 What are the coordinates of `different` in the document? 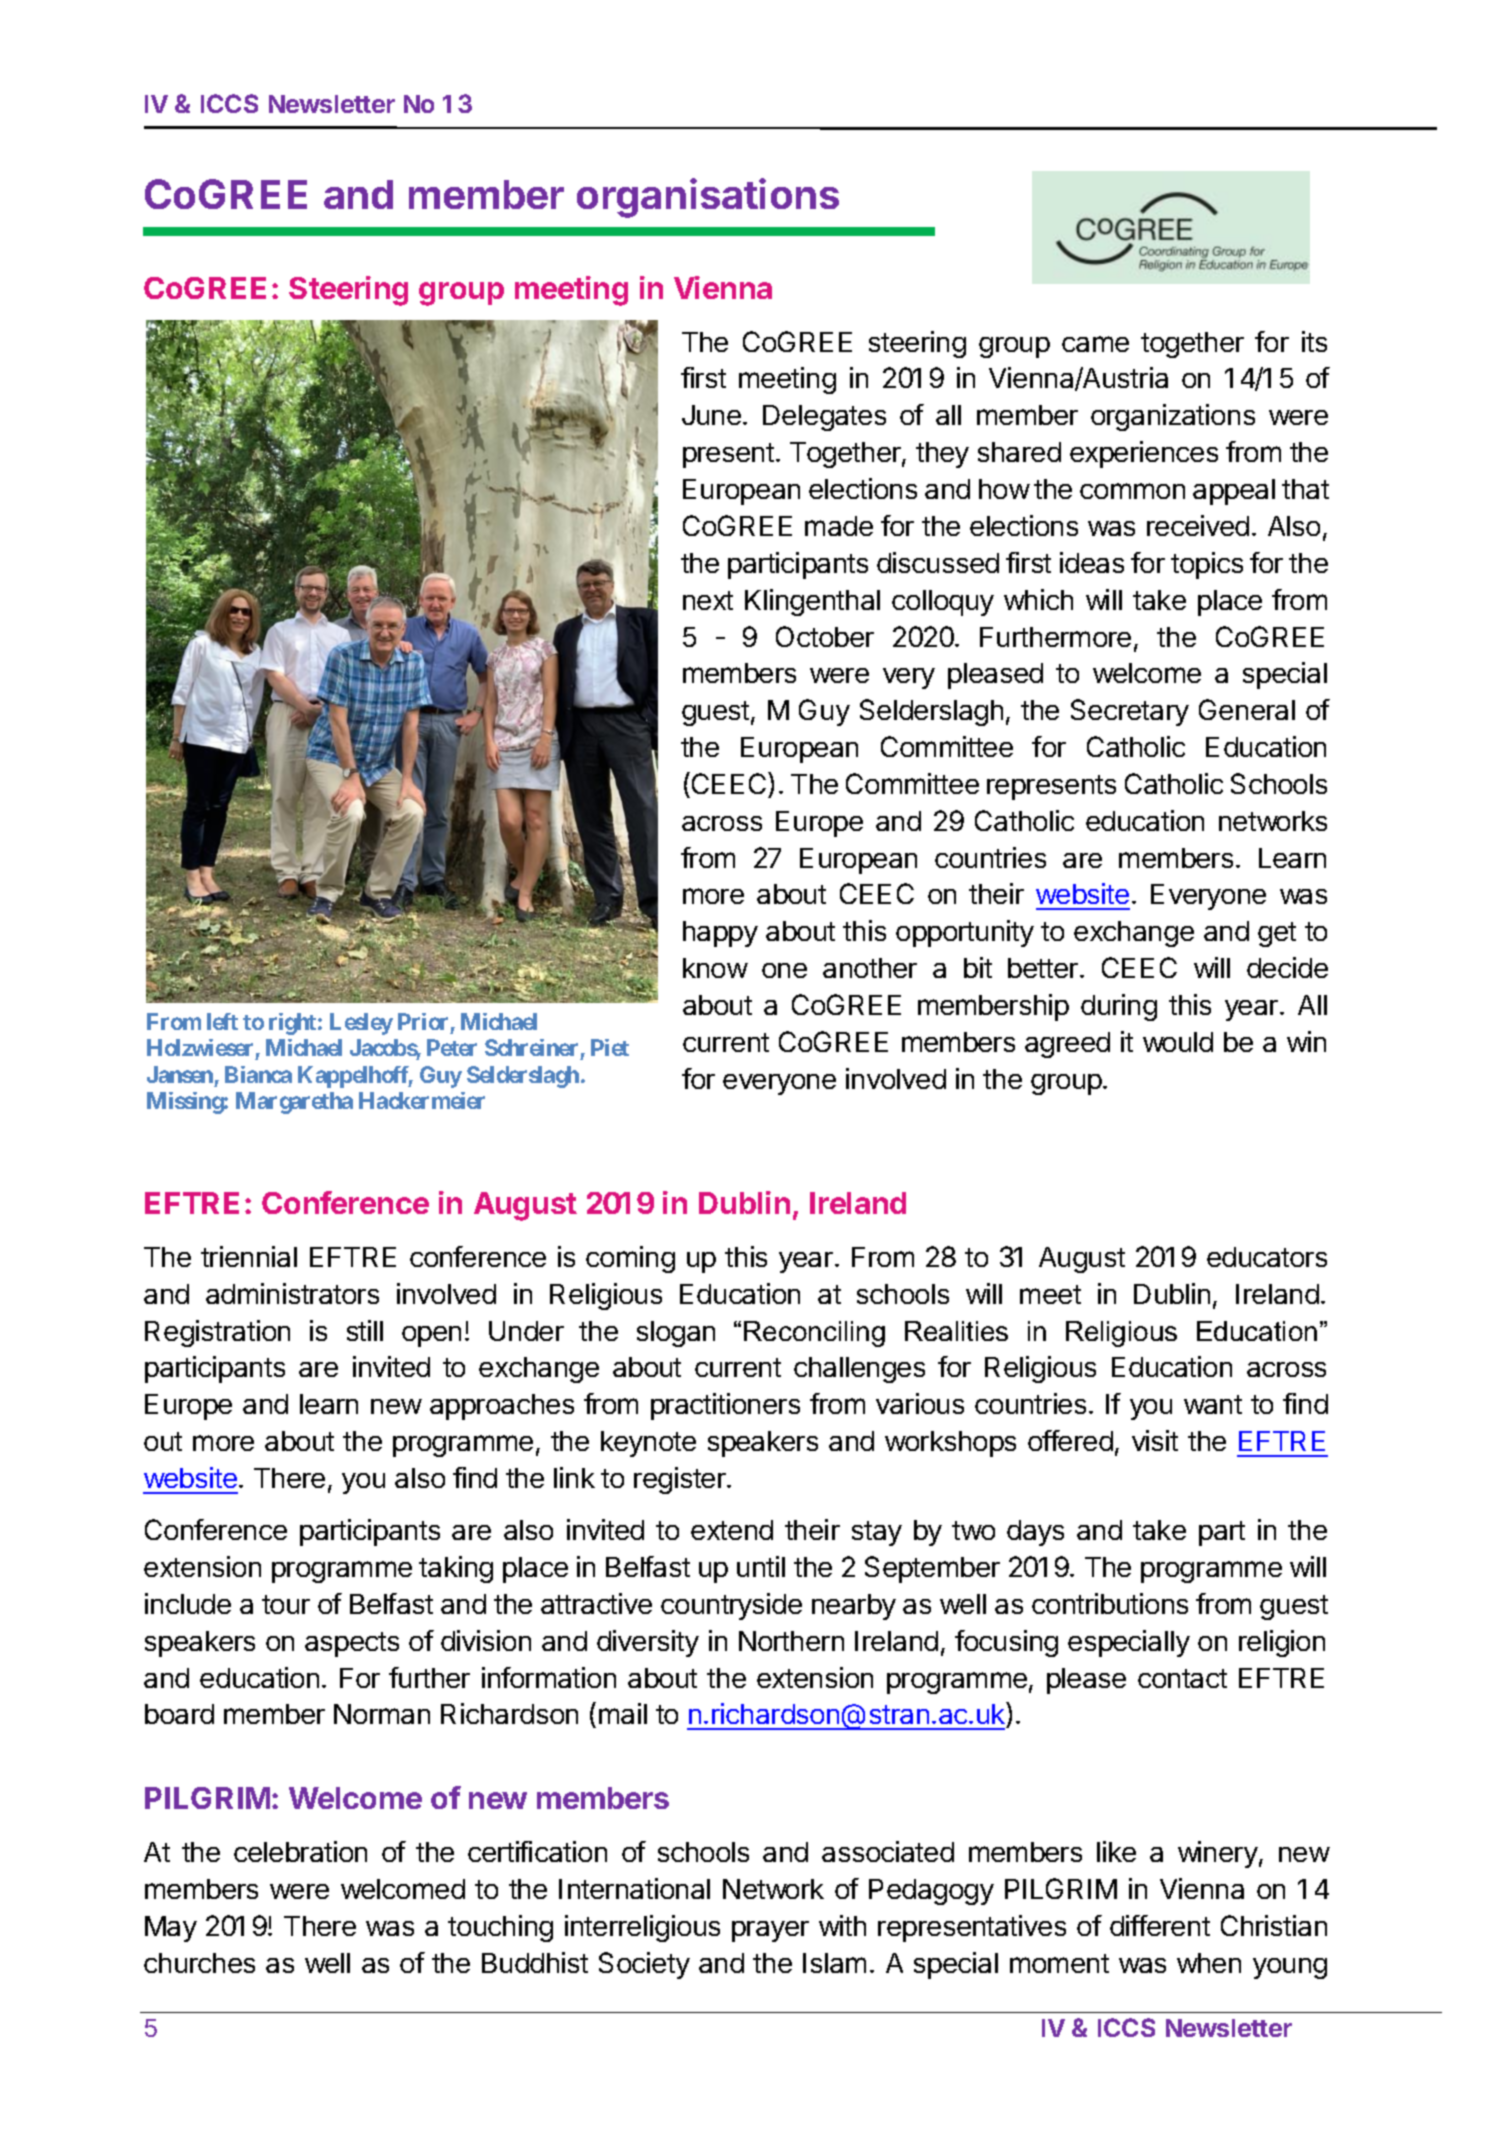 It's located at (1160, 1925).
